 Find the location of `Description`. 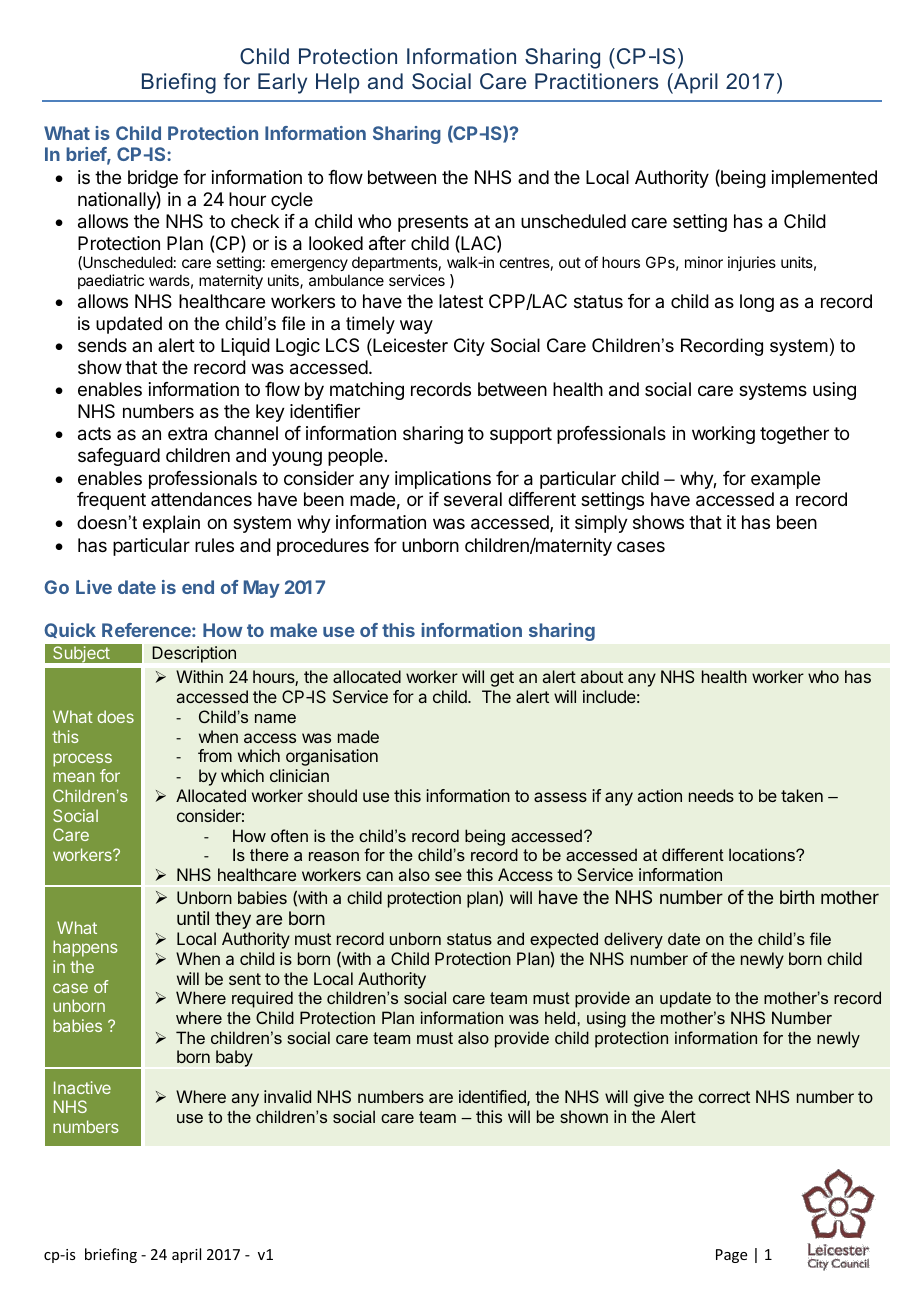

Description is located at coordinates (194, 654).
